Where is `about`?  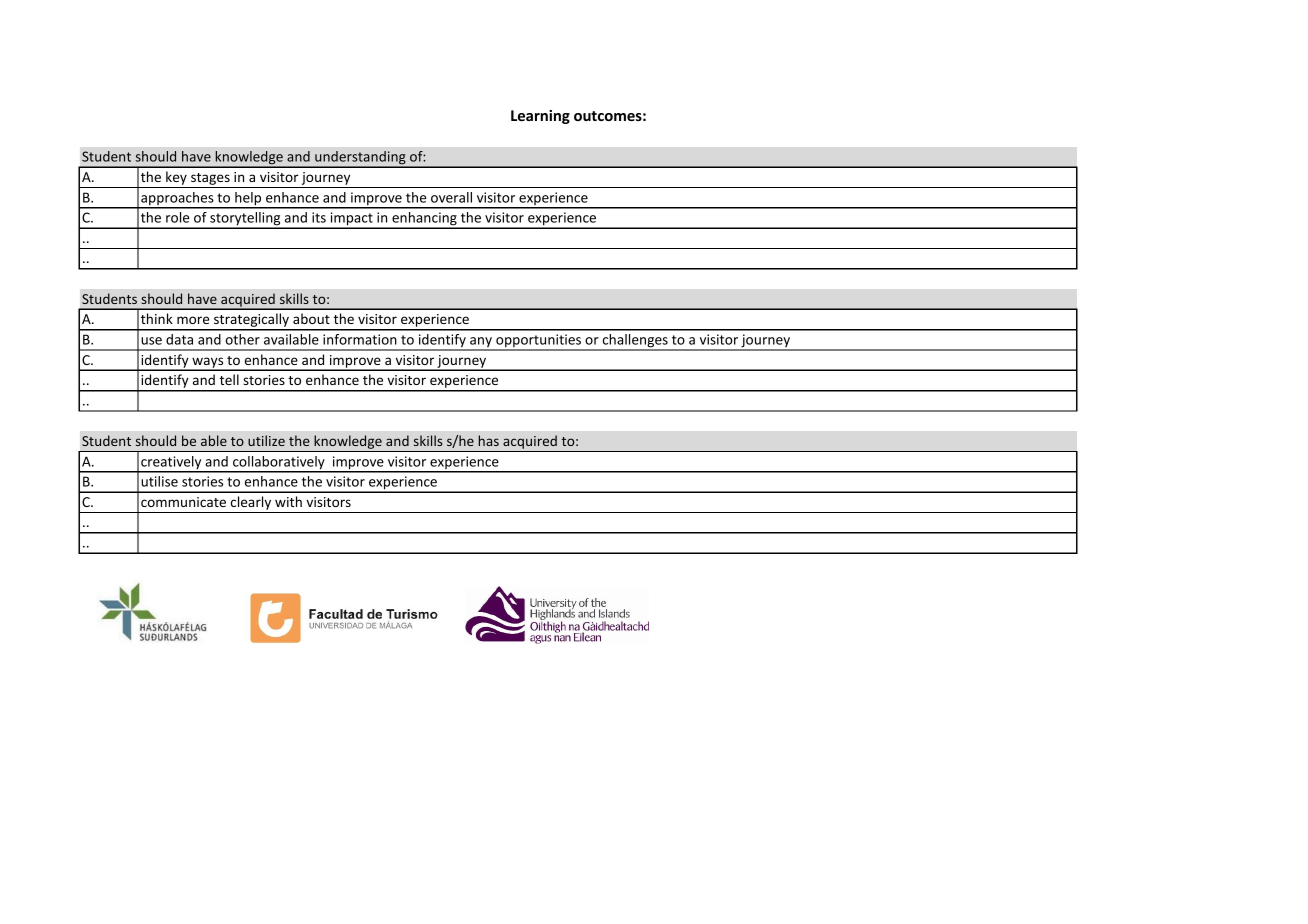 about is located at coordinates (311, 318).
